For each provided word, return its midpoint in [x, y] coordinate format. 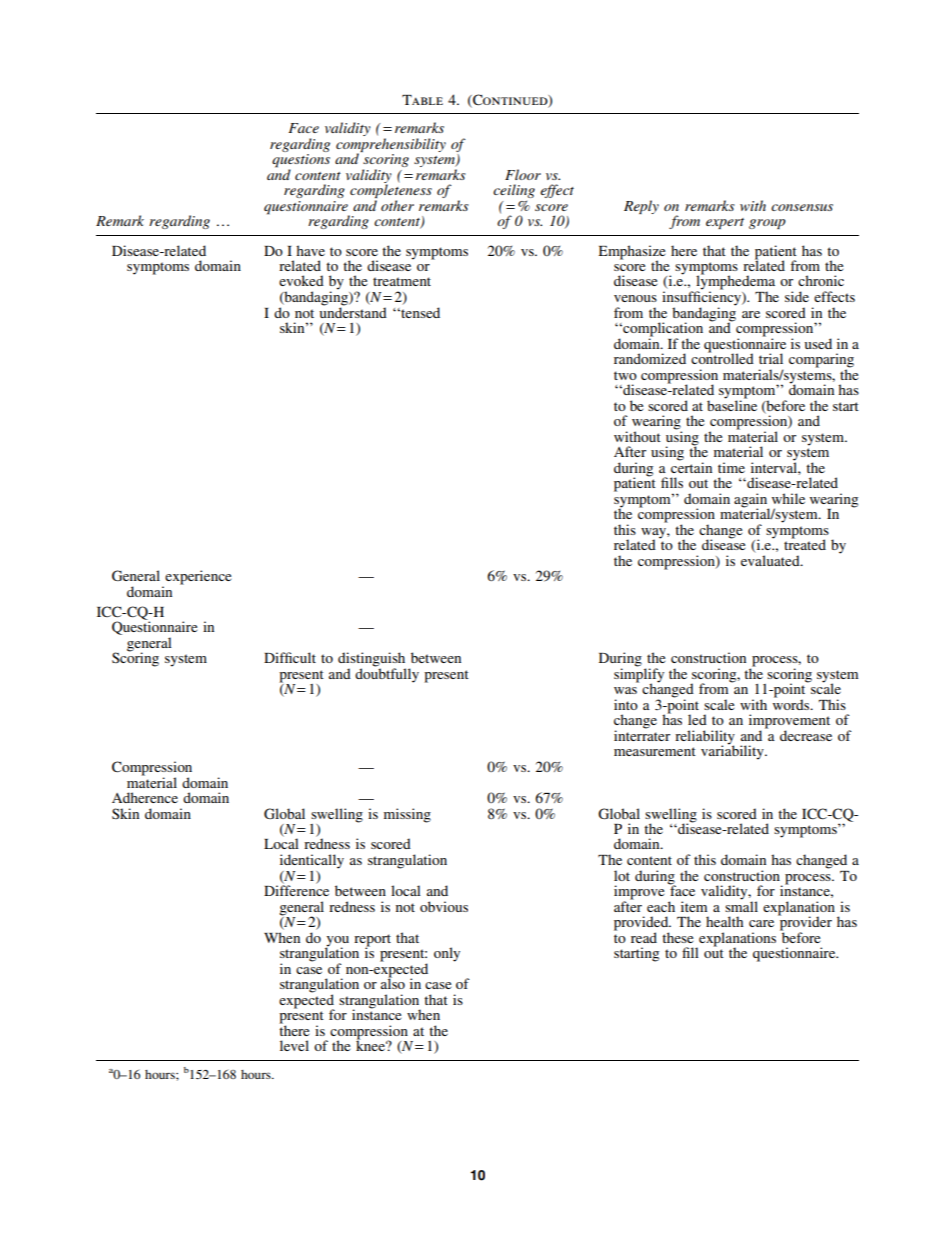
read [644, 937]
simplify [639, 675]
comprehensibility [391, 146]
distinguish [372, 660]
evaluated [771, 560]
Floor [523, 174]
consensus [802, 207]
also [393, 982]
